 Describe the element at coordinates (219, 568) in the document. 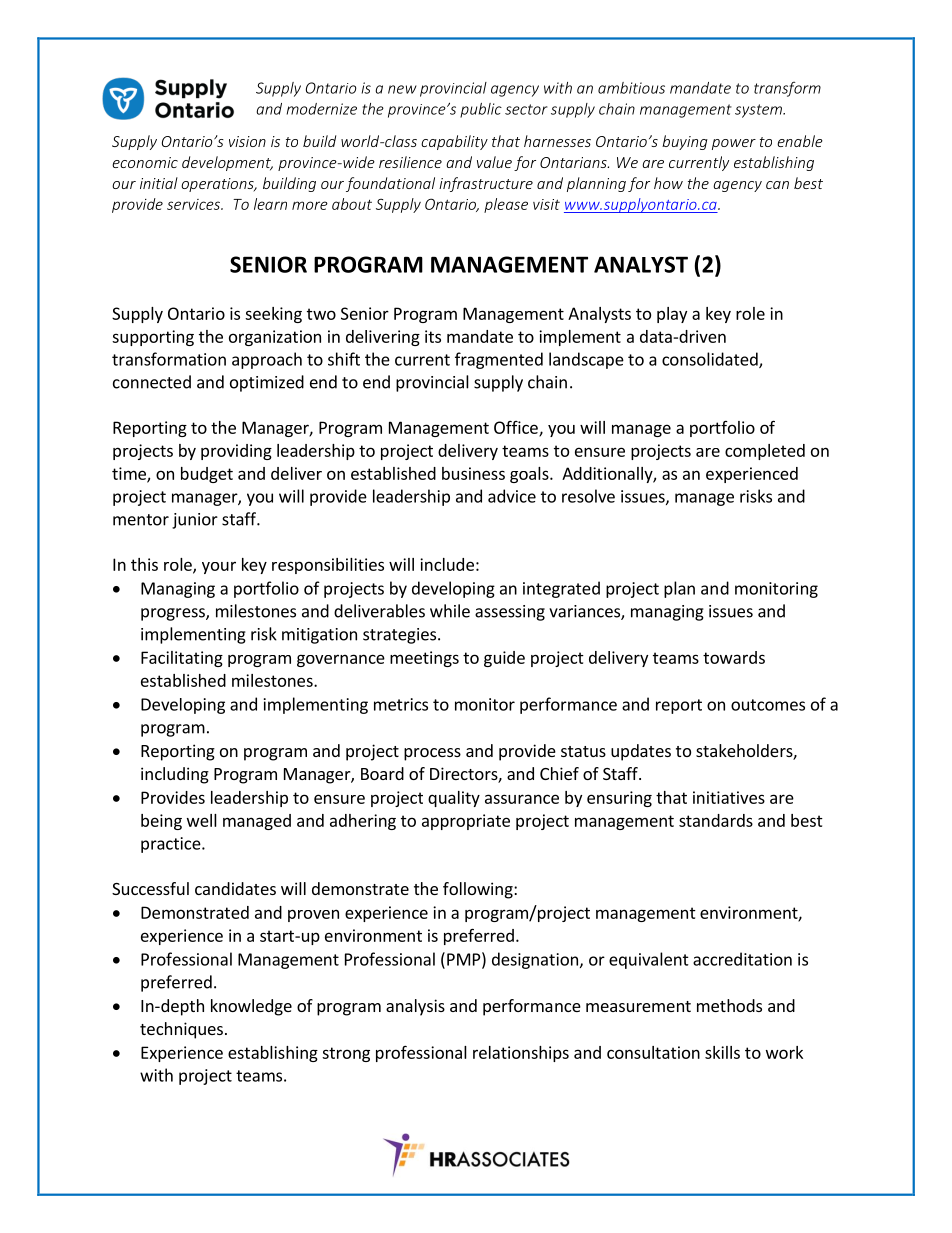

I see `your` at that location.
